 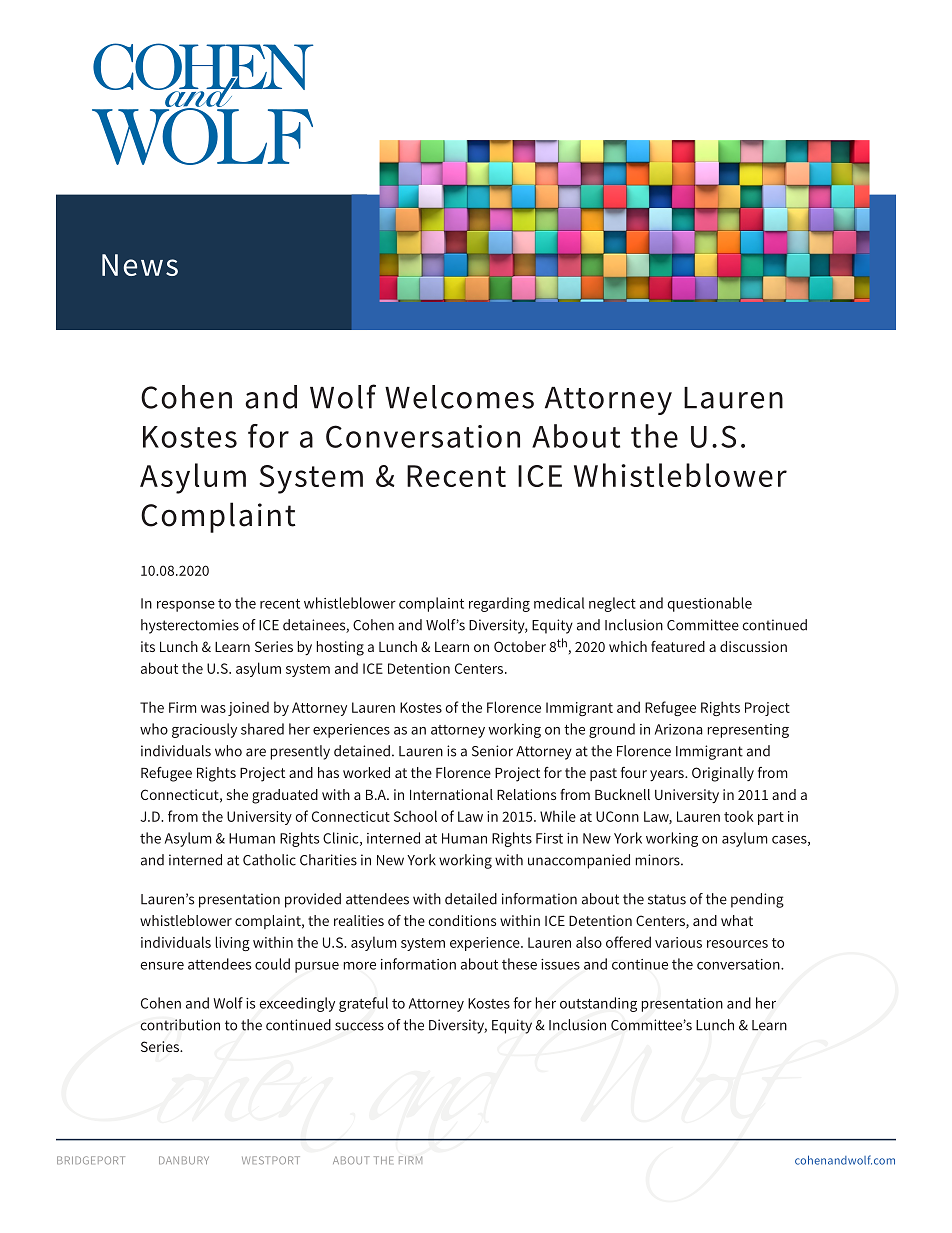 I want to click on questionable, so click(x=710, y=604).
